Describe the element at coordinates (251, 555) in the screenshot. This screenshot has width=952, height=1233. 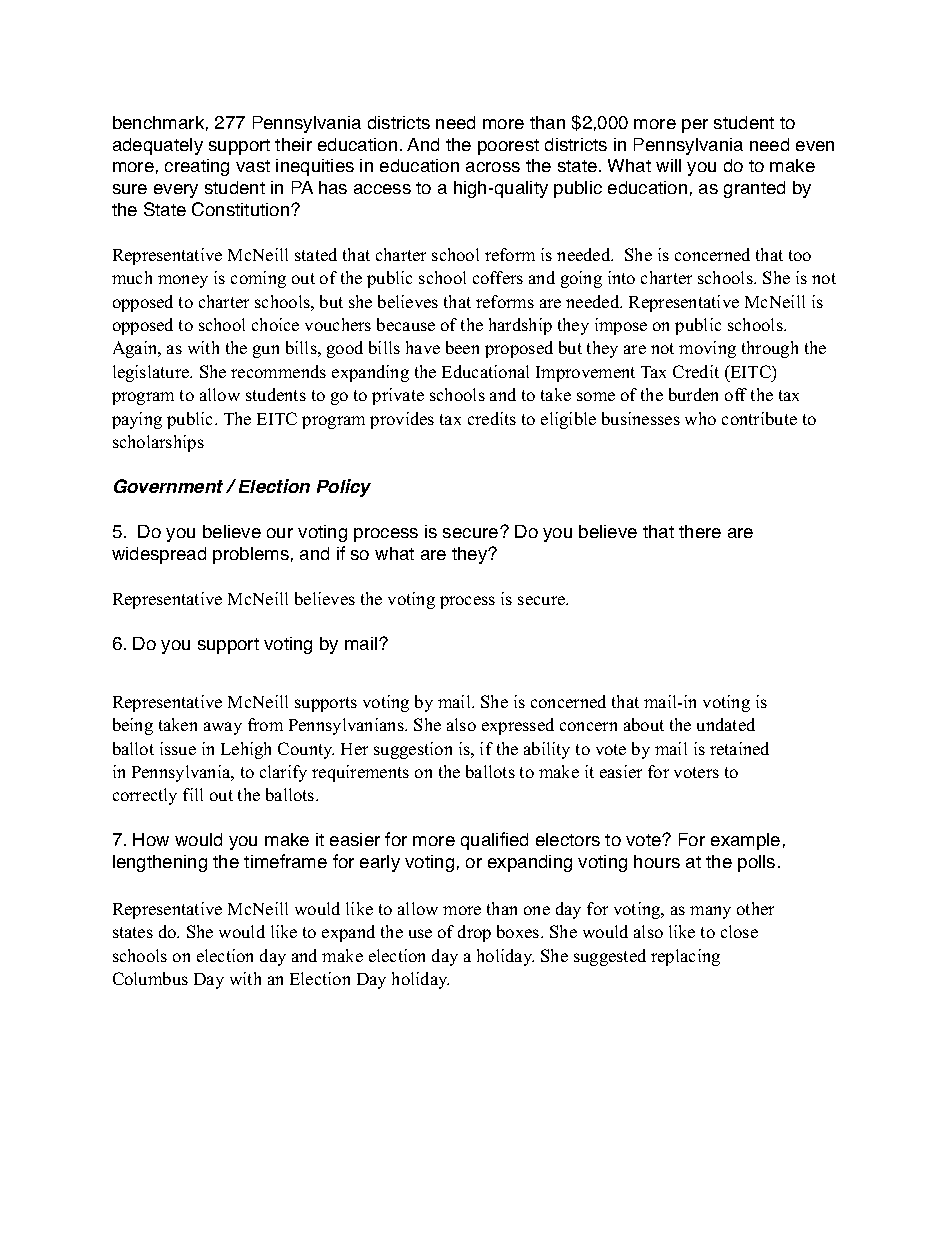
I see `problems` at that location.
